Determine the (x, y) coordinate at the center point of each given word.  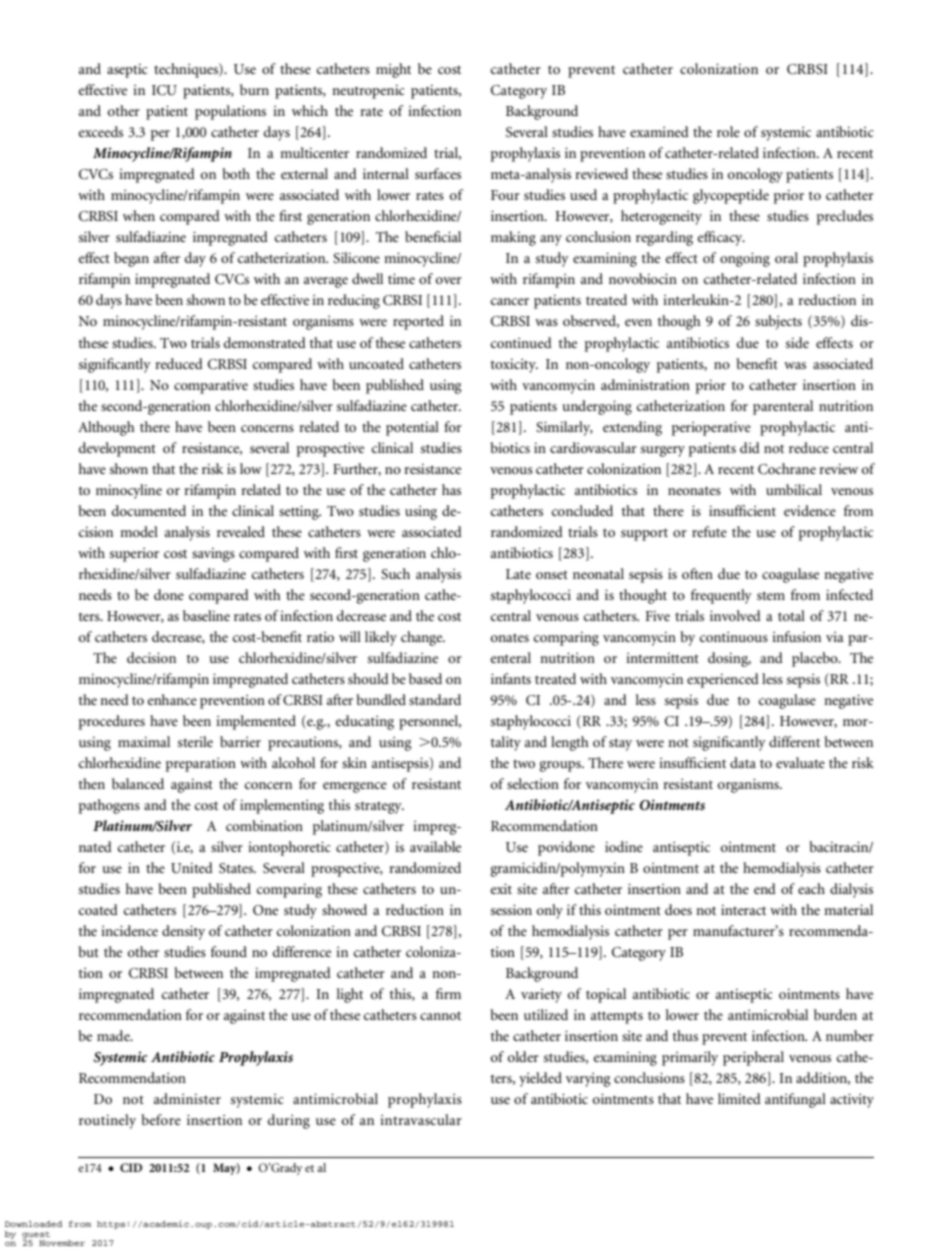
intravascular (421, 1119)
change (423, 638)
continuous (734, 637)
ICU (164, 90)
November (62, 1243)
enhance (172, 699)
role (728, 131)
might (393, 70)
